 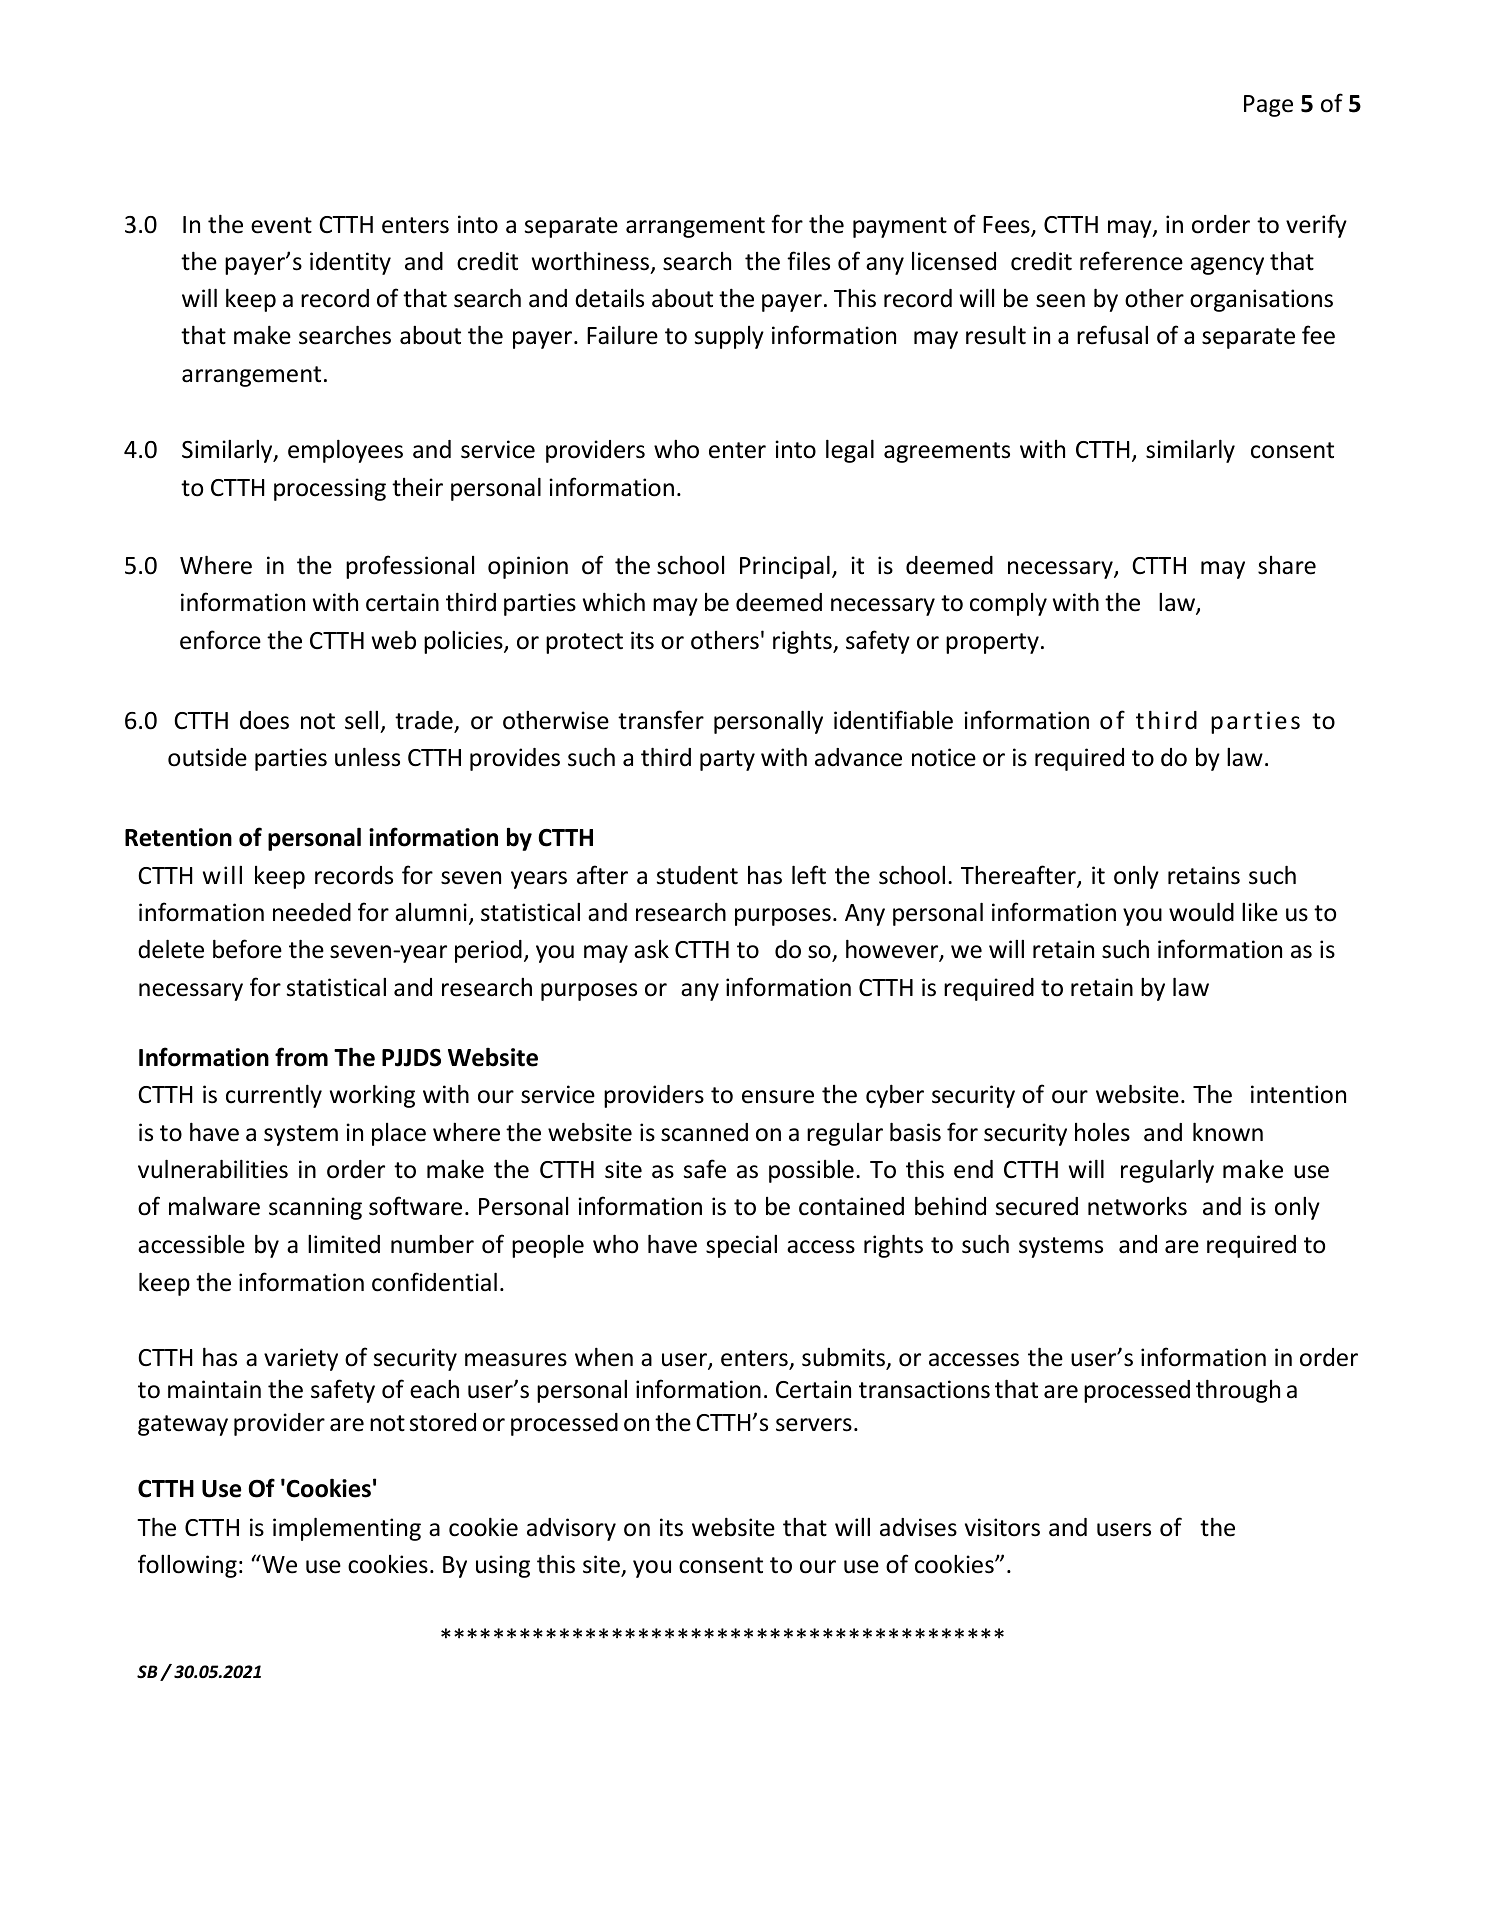 I want to click on Page, so click(x=1268, y=106).
